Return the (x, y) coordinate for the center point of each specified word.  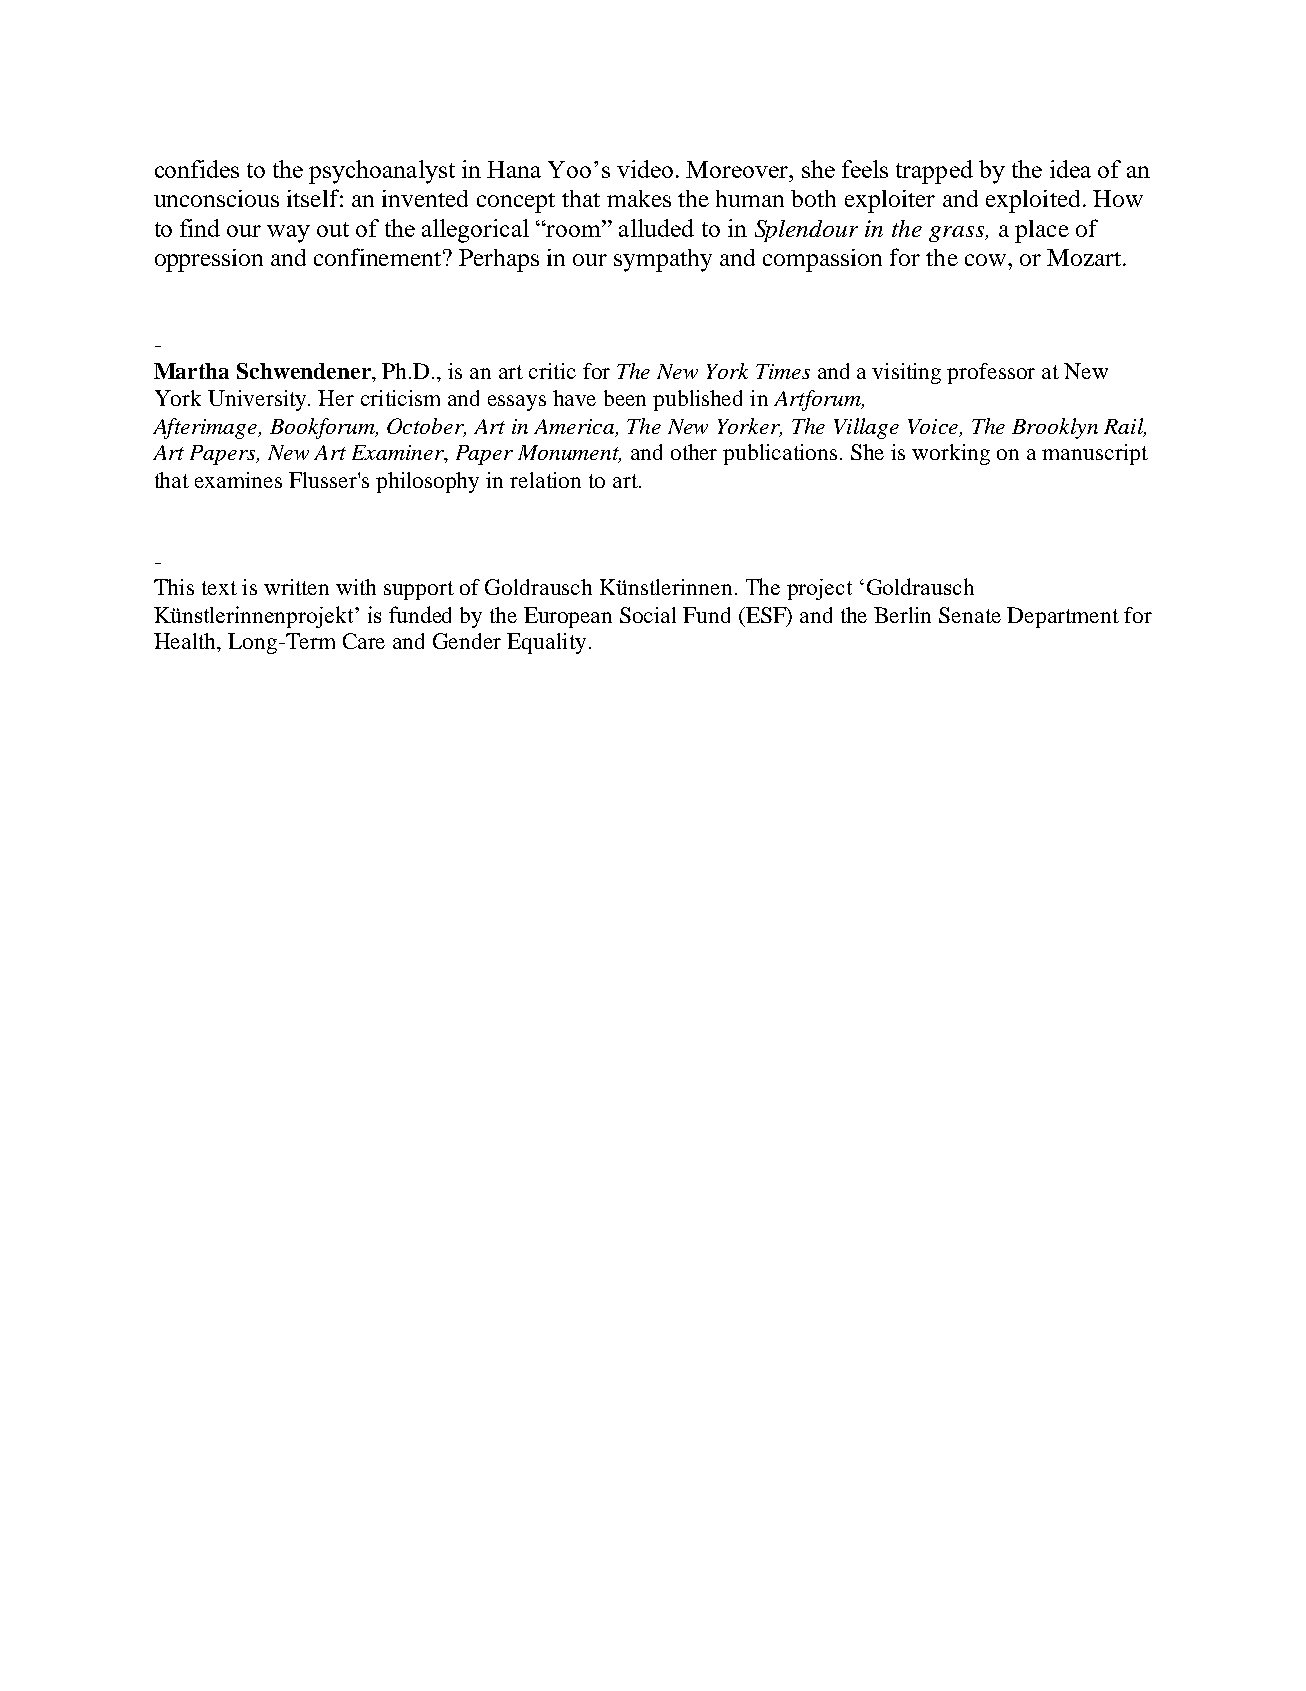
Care (364, 641)
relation (545, 480)
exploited (1033, 201)
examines (238, 480)
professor (991, 373)
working (951, 454)
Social (648, 615)
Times (783, 371)
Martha (191, 371)
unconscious (216, 198)
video (645, 169)
